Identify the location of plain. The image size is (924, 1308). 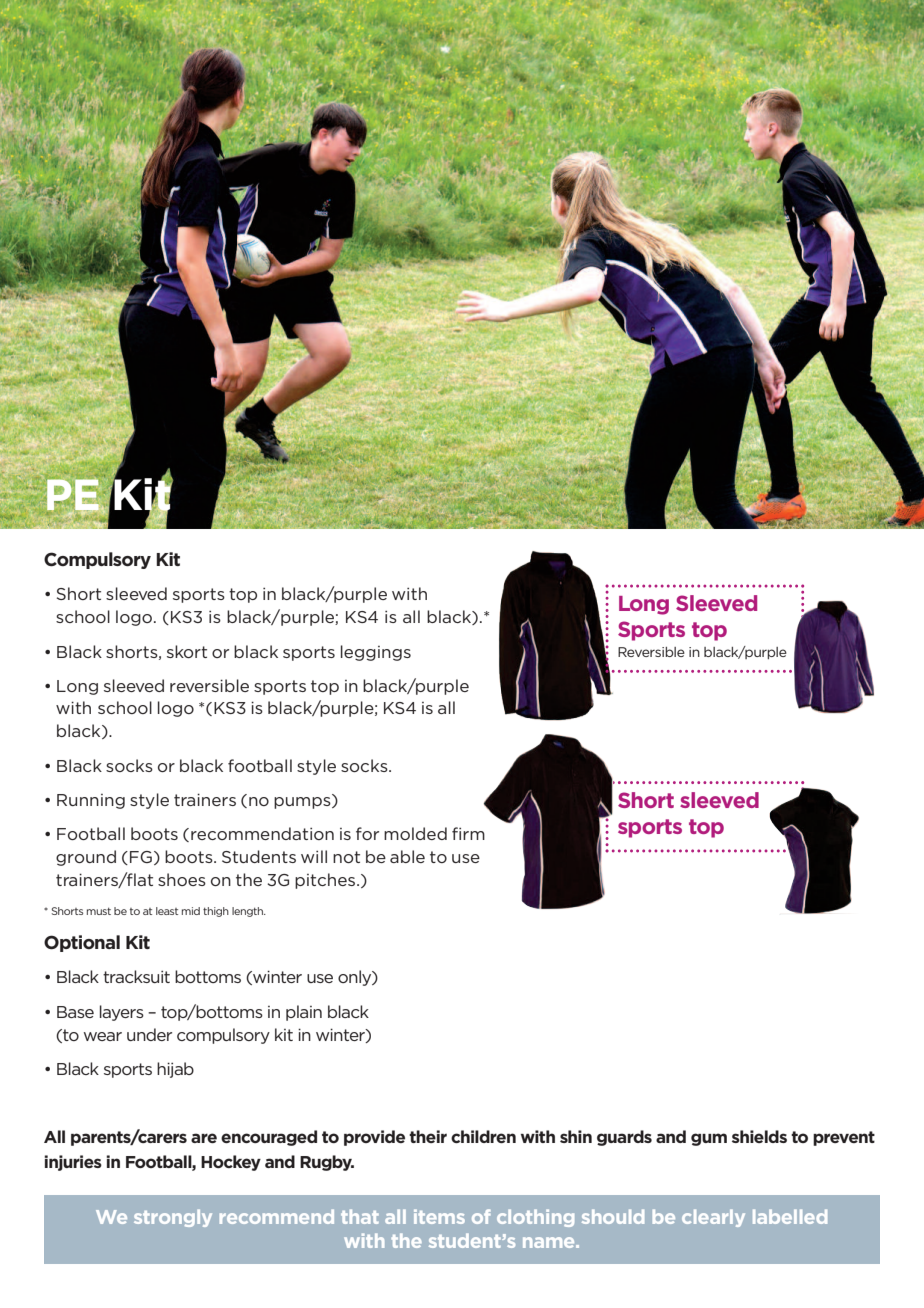
(304, 1013).
